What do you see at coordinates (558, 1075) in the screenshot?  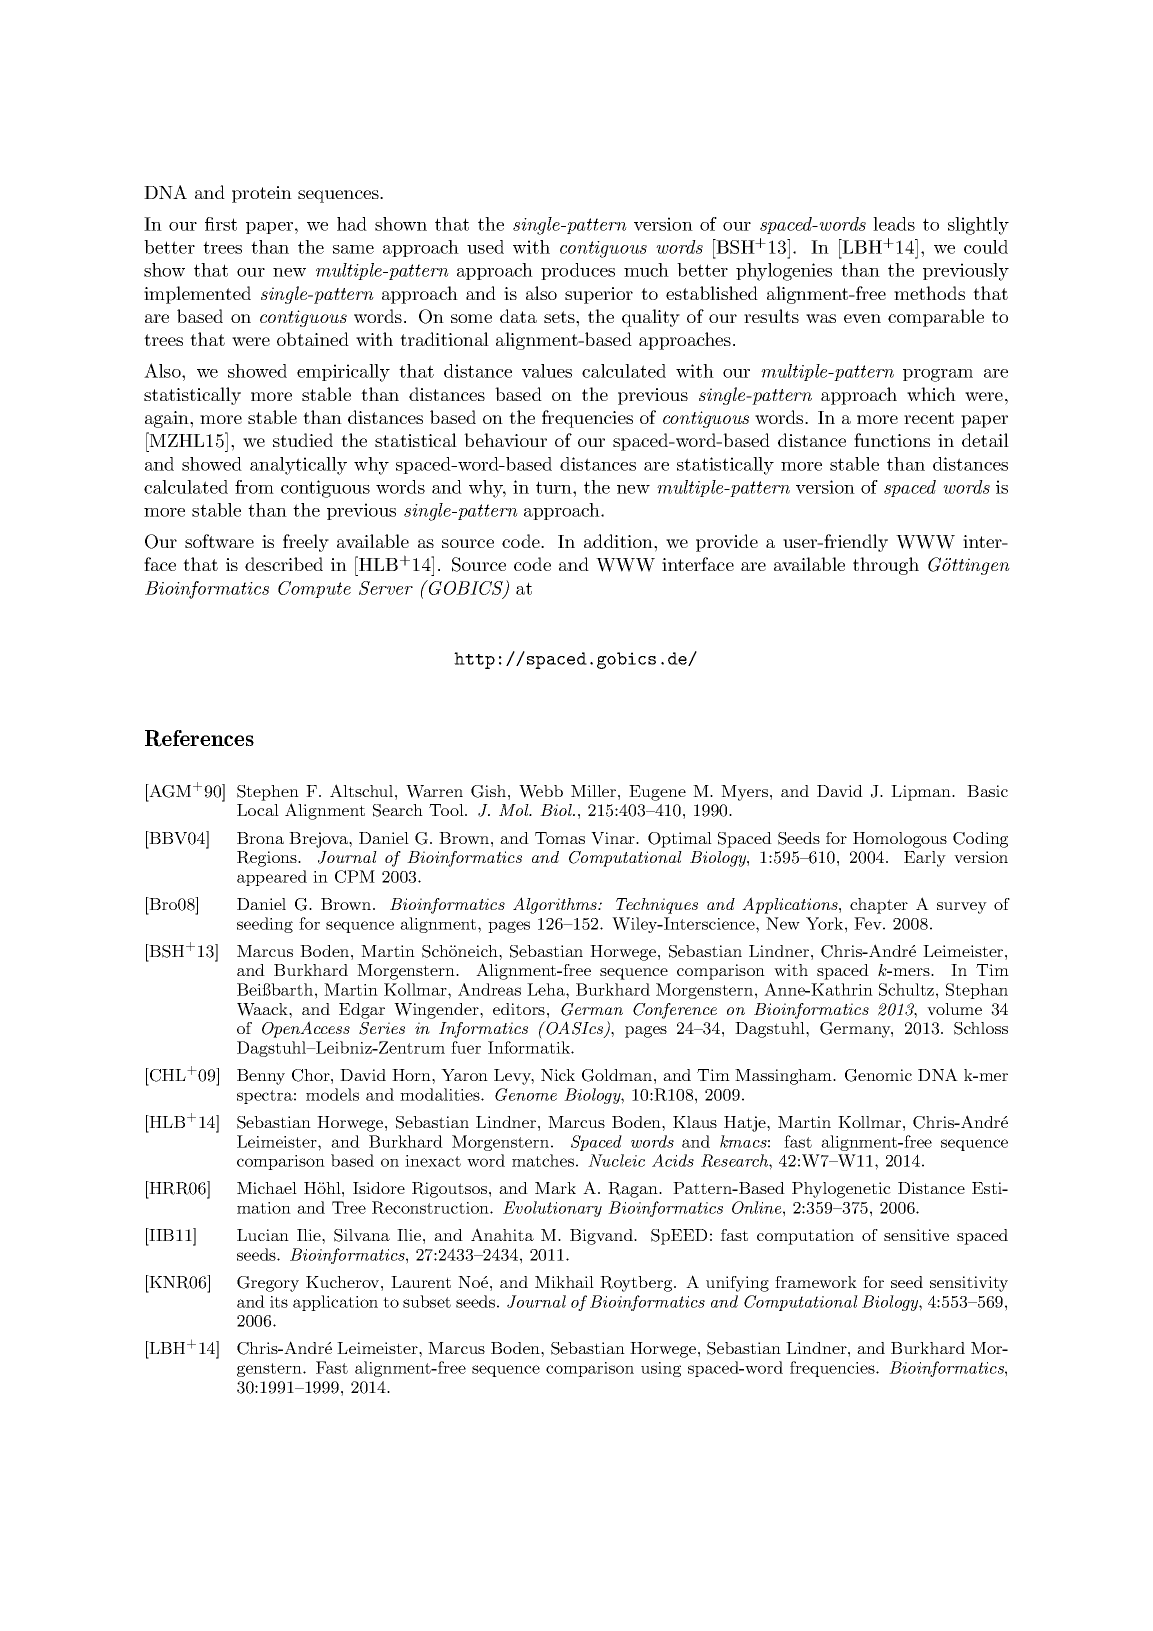 I see `Nick` at bounding box center [558, 1075].
